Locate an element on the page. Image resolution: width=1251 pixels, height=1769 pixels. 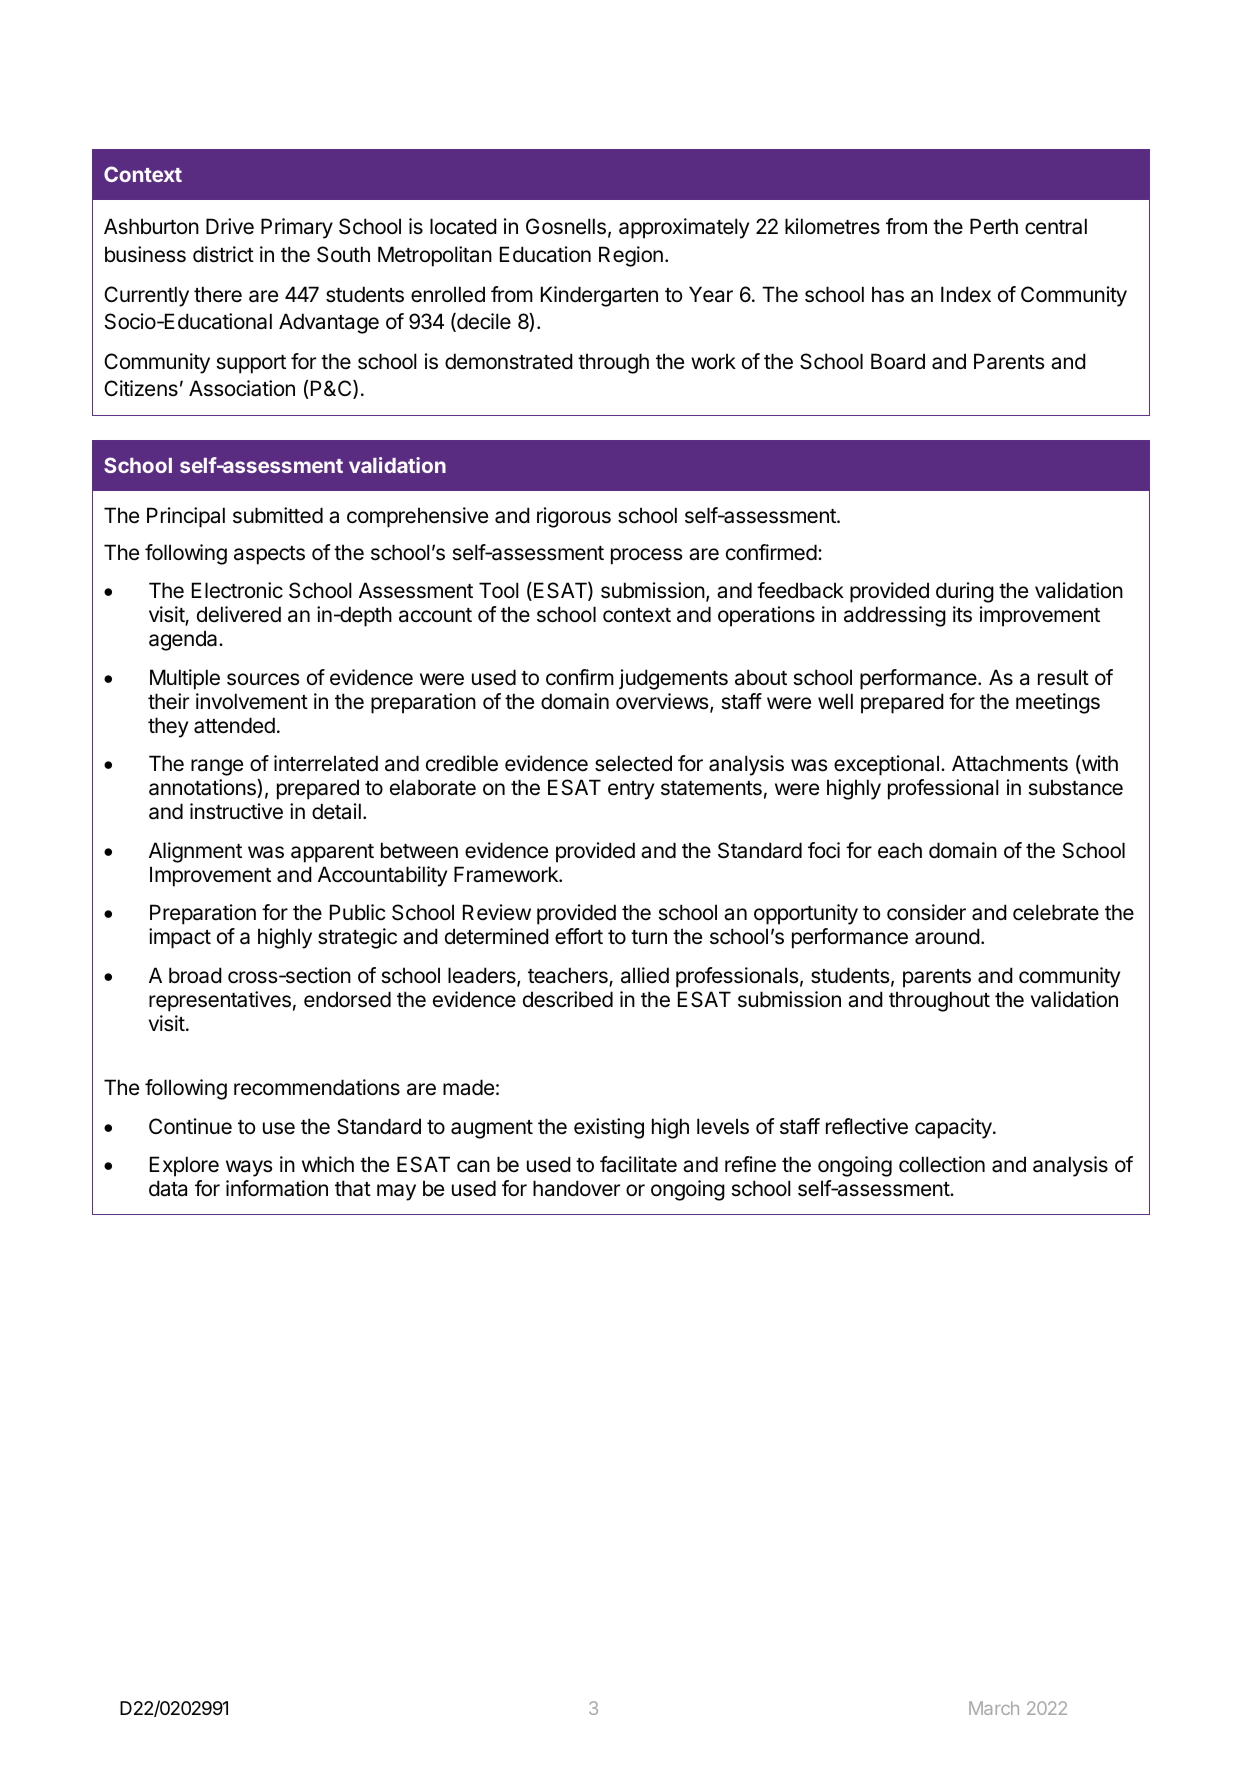
its is located at coordinates (962, 614).
